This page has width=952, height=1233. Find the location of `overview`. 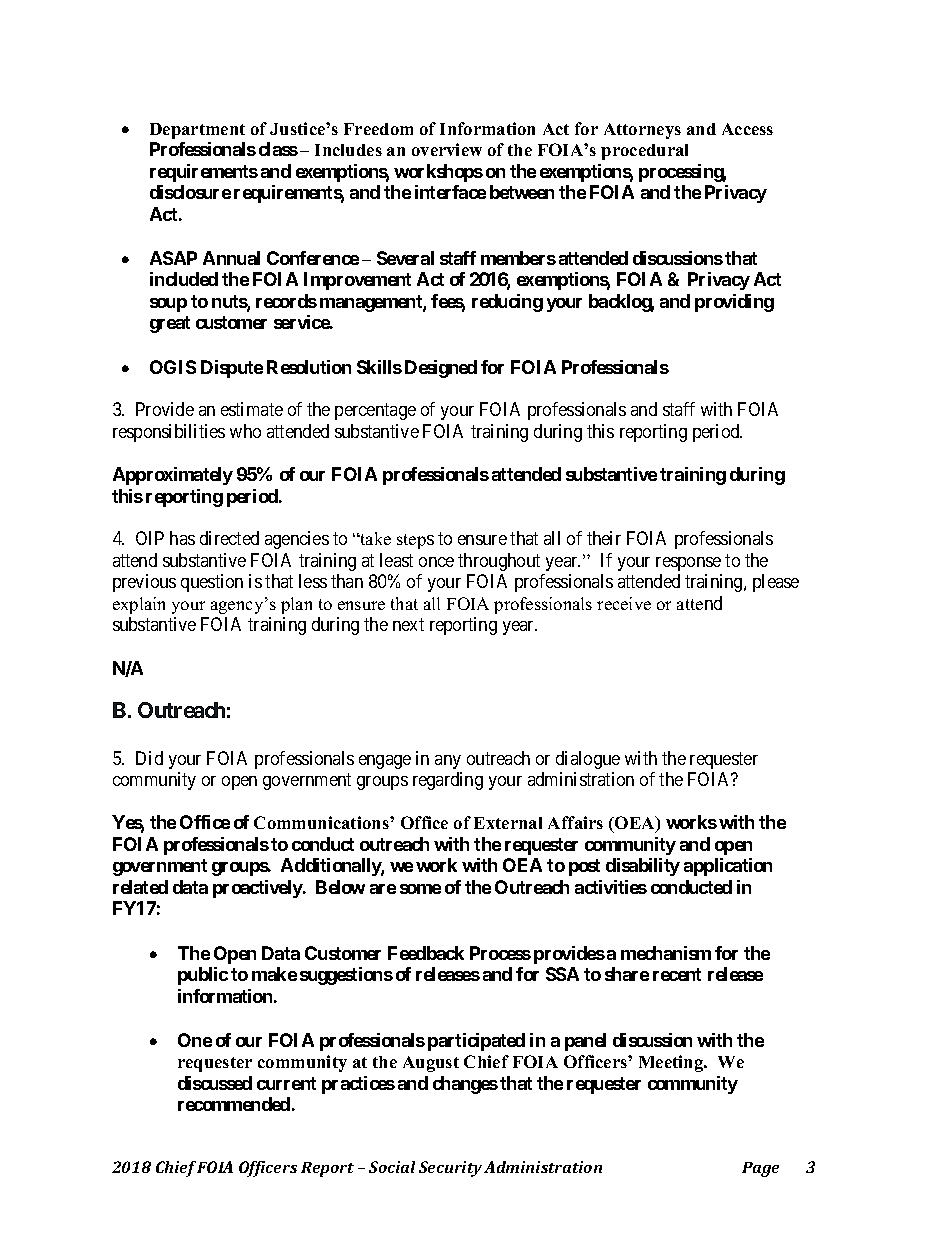

overview is located at coordinates (447, 149).
